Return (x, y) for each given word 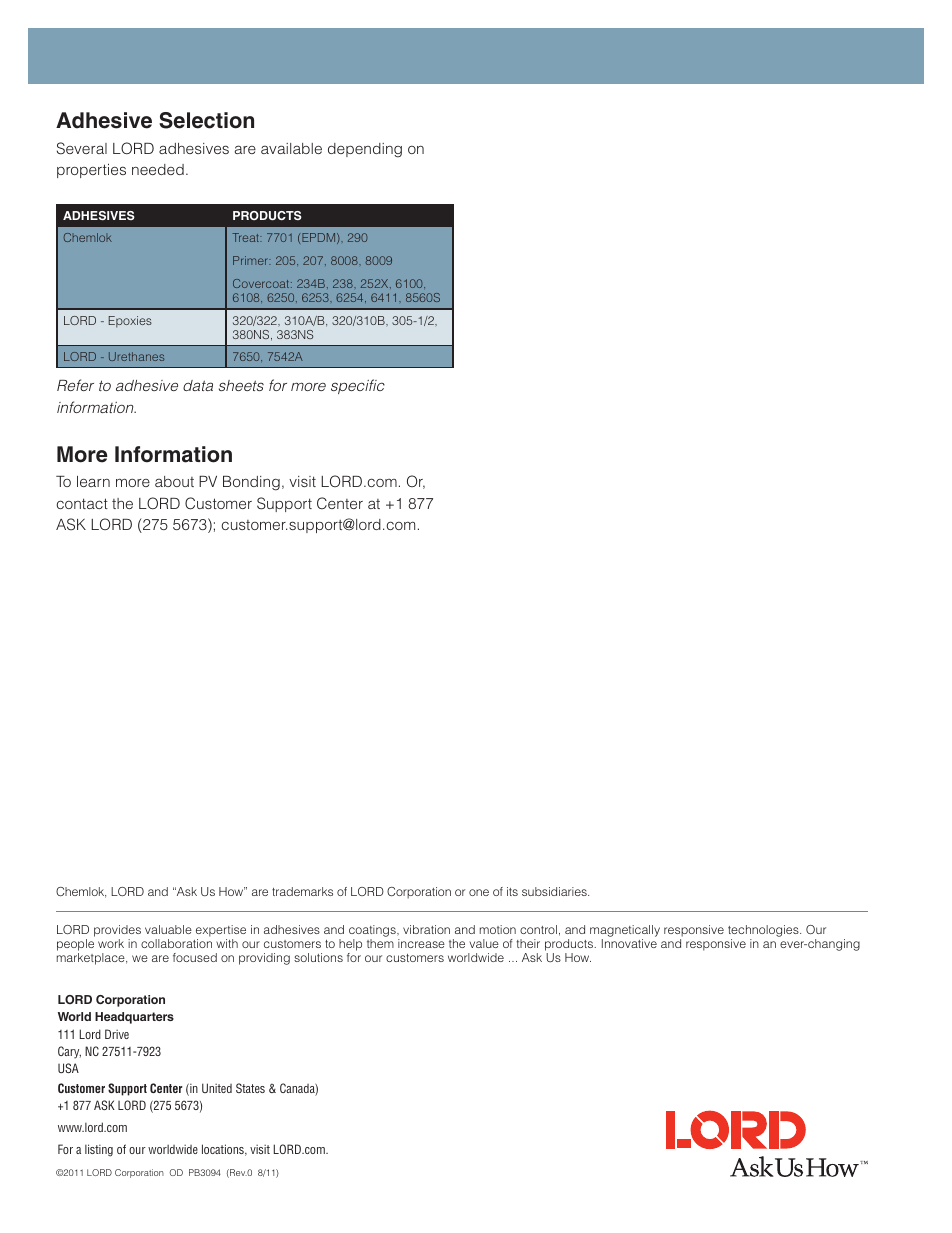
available (291, 148)
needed (158, 169)
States (250, 1088)
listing (99, 1150)
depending (365, 150)
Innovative (629, 943)
